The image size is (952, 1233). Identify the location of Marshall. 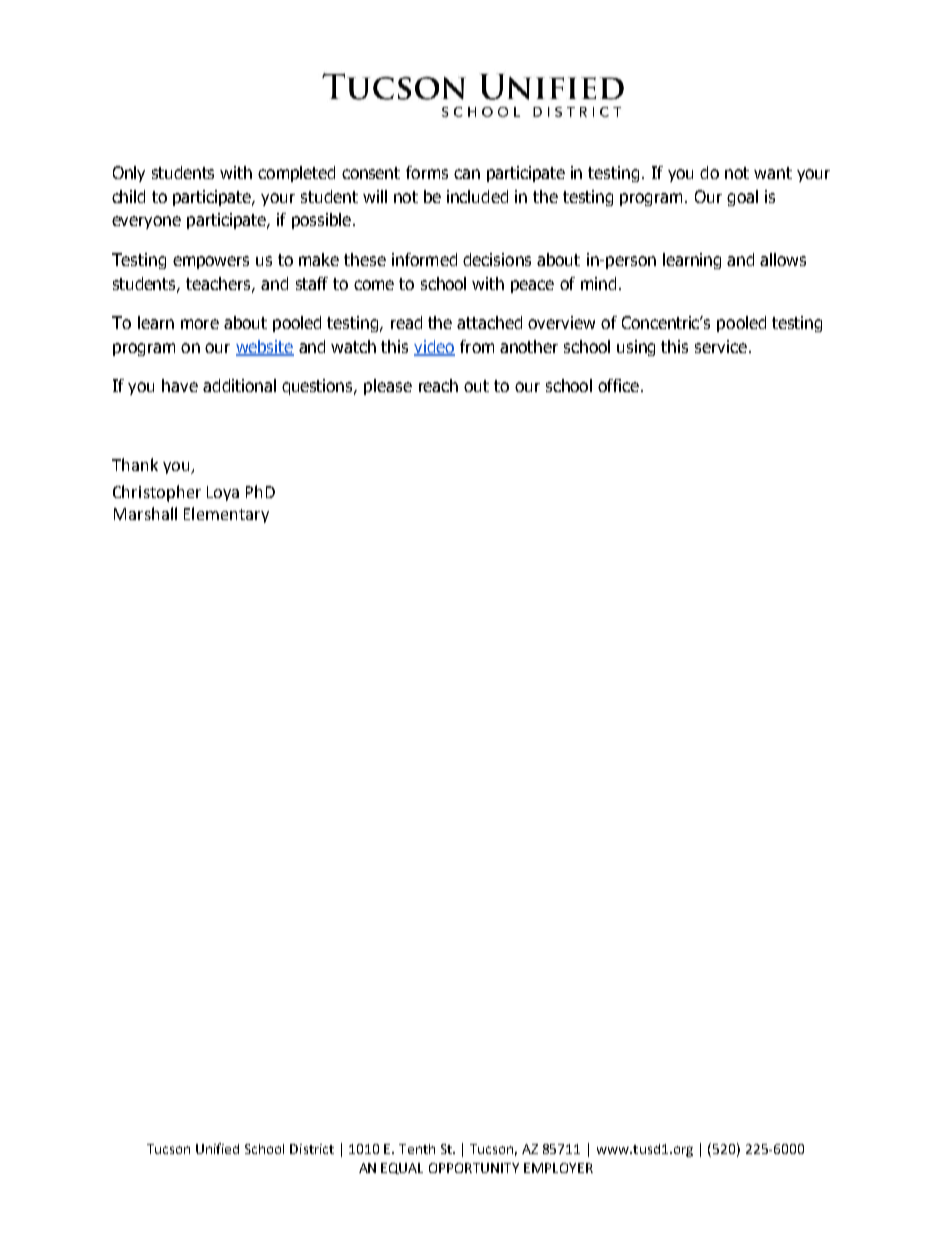
(145, 513).
